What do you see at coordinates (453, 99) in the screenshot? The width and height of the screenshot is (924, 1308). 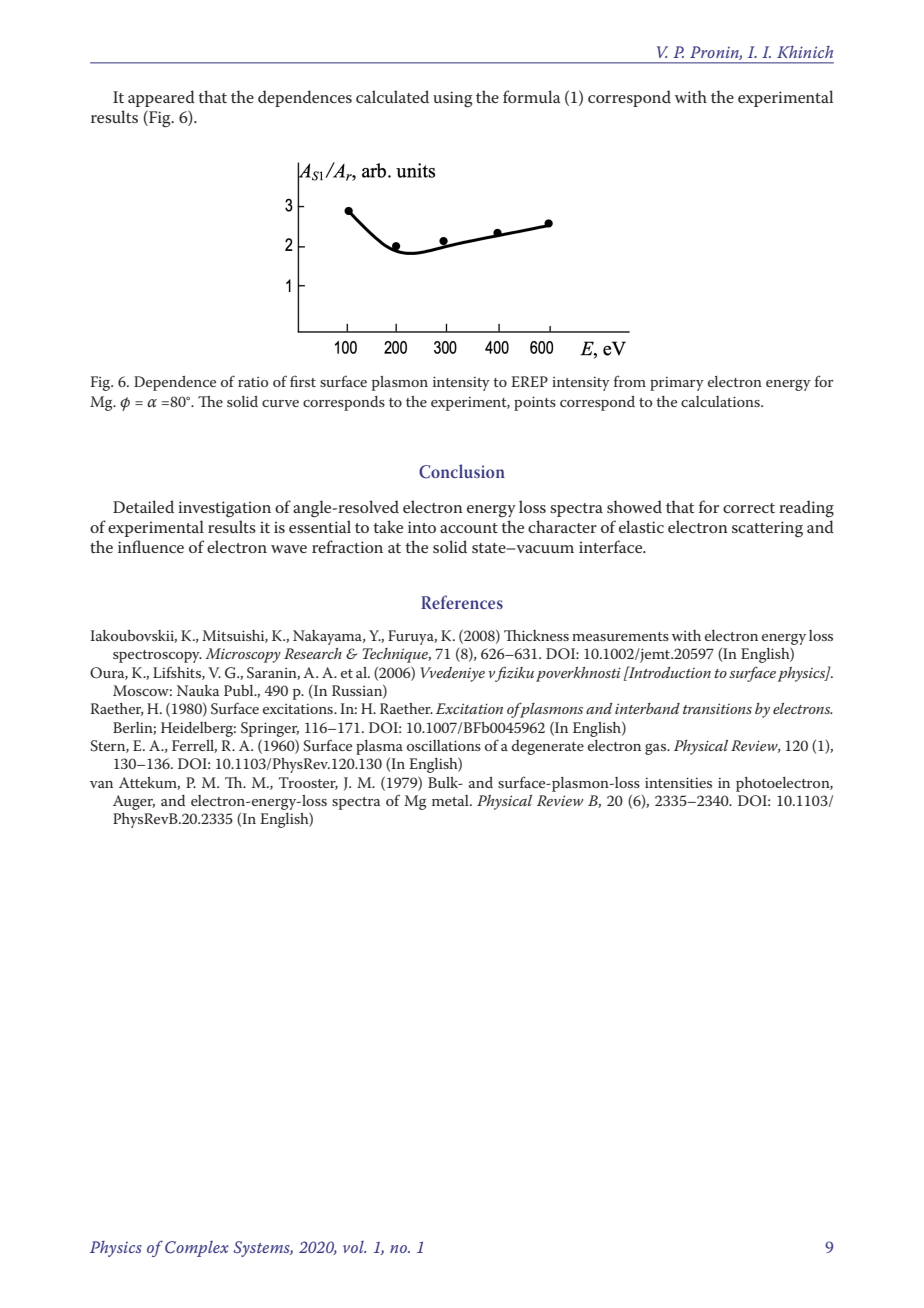 I see `using` at bounding box center [453, 99].
